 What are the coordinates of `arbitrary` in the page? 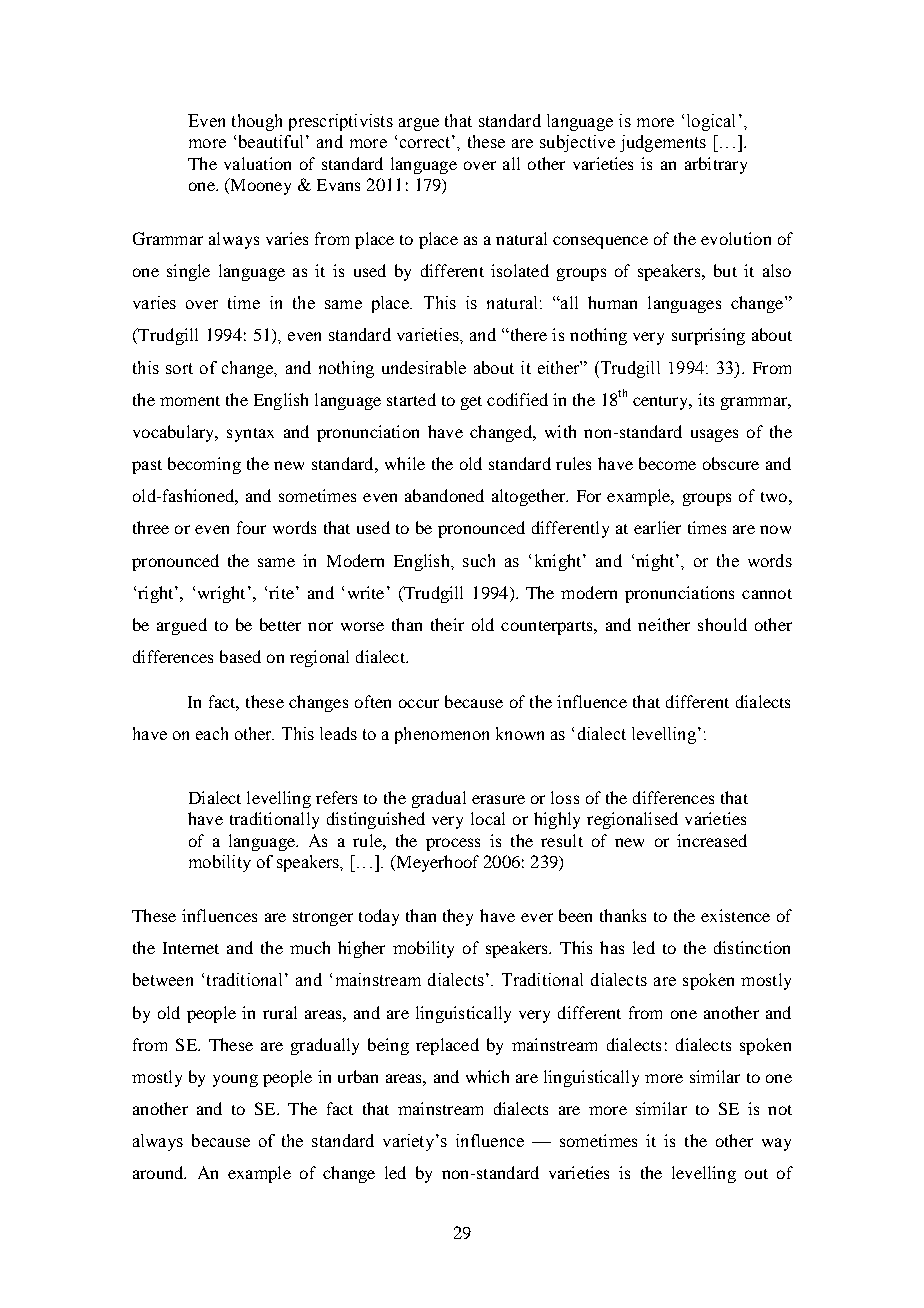 It's located at (716, 165).
